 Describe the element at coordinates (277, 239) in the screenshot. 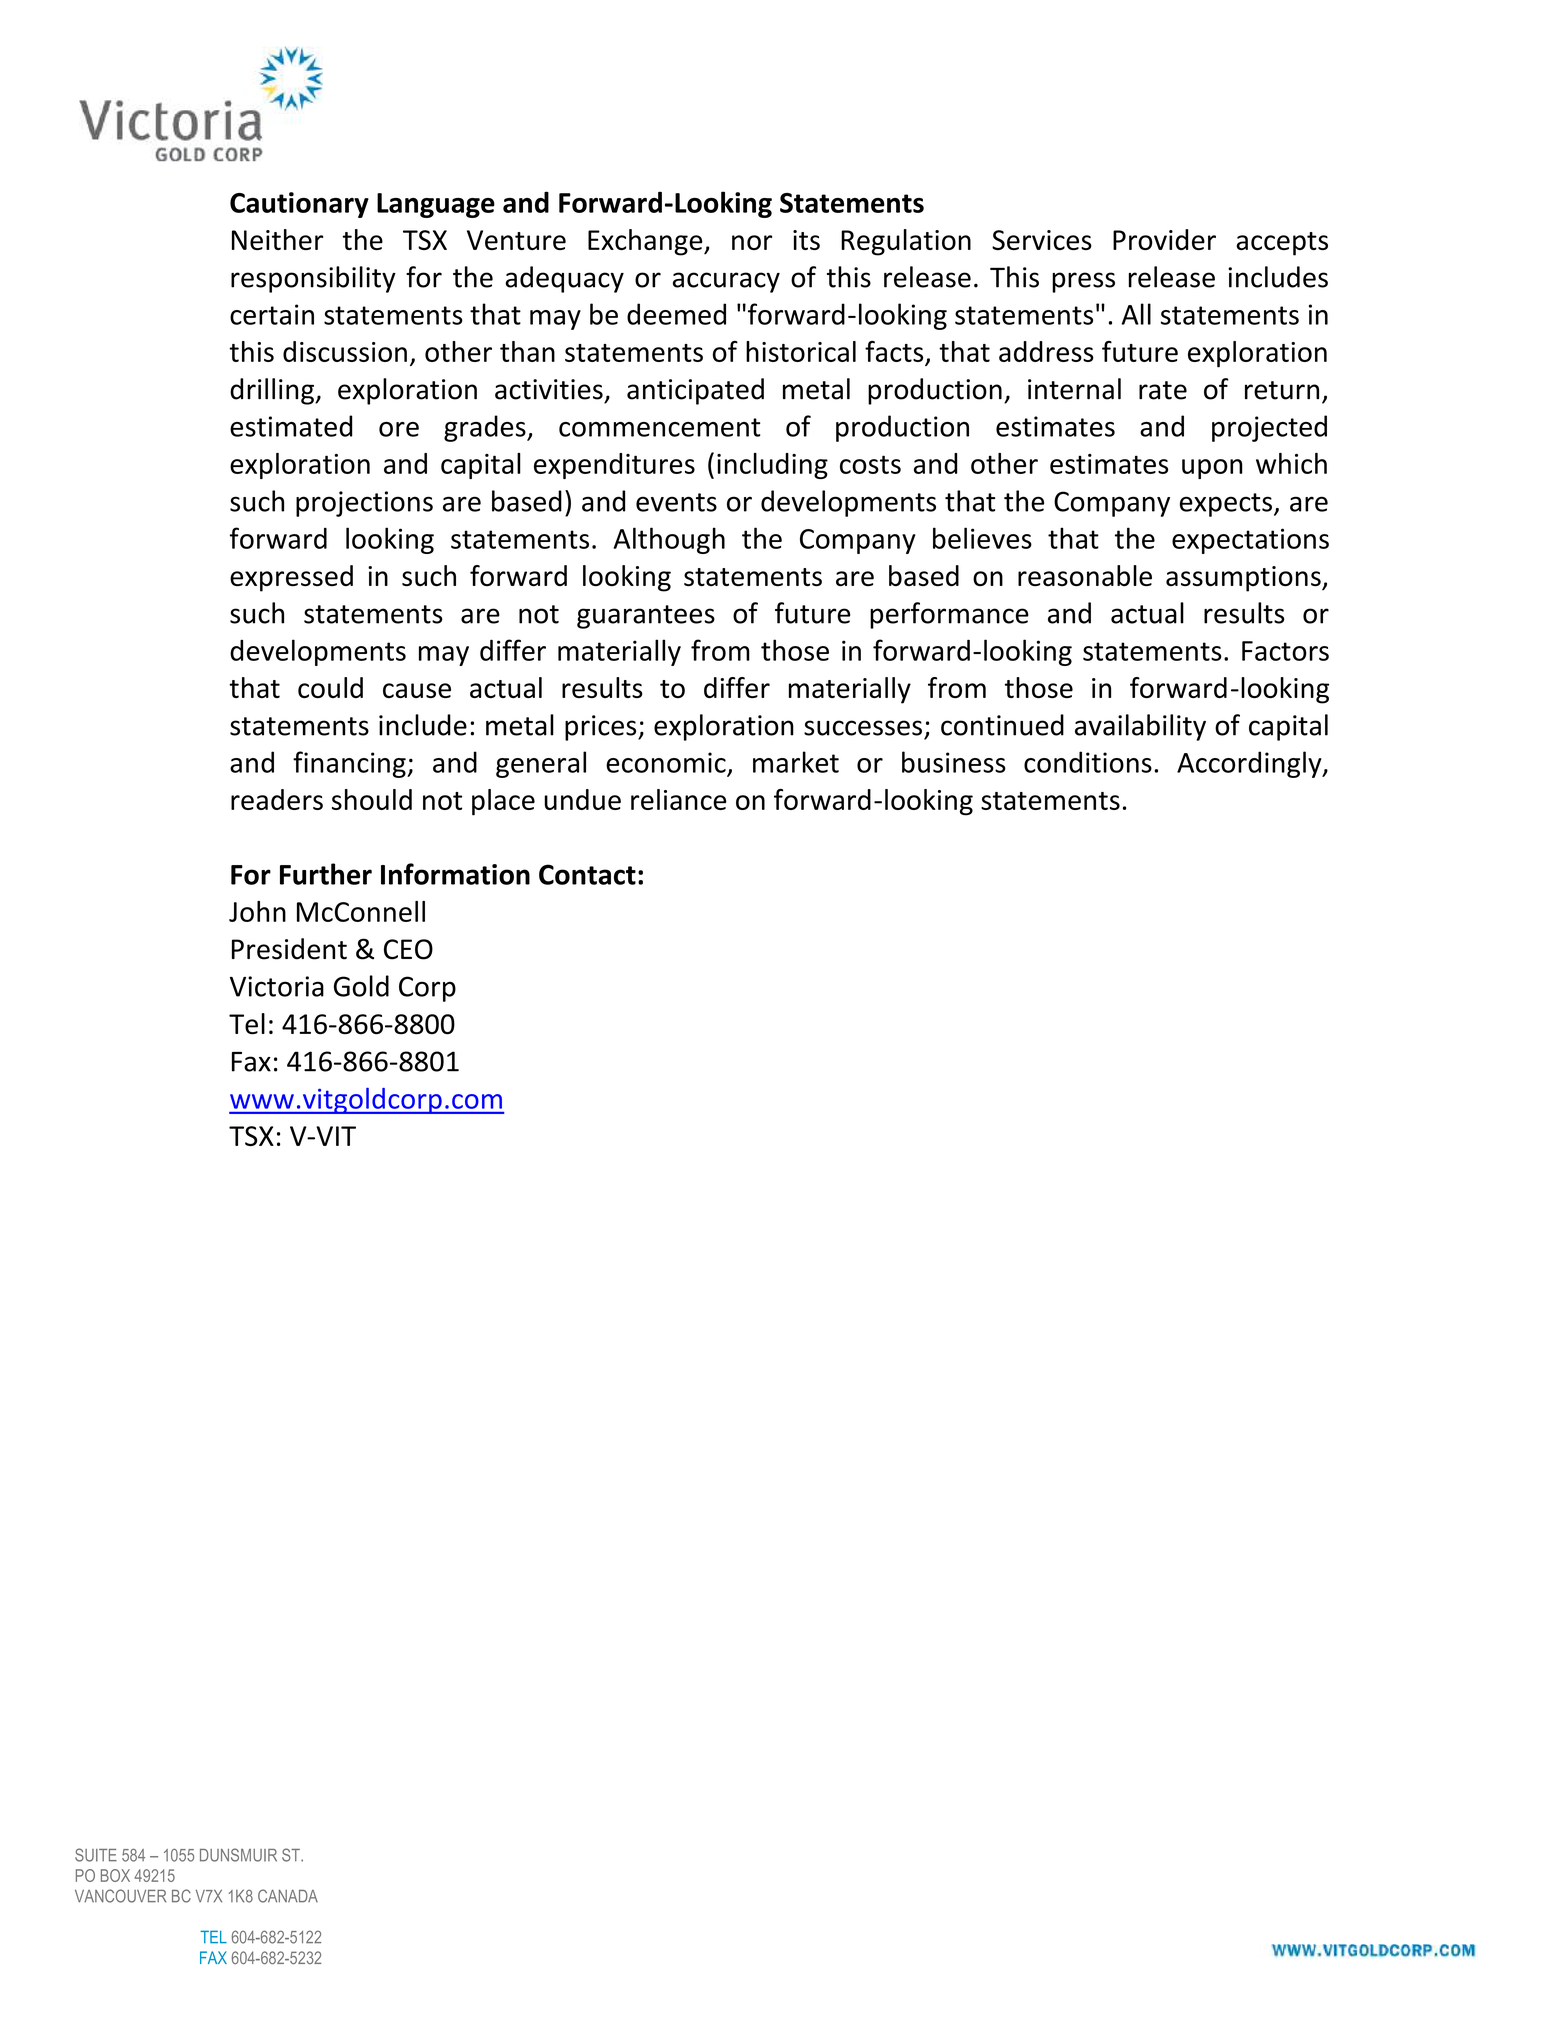

I see `Neither` at that location.
